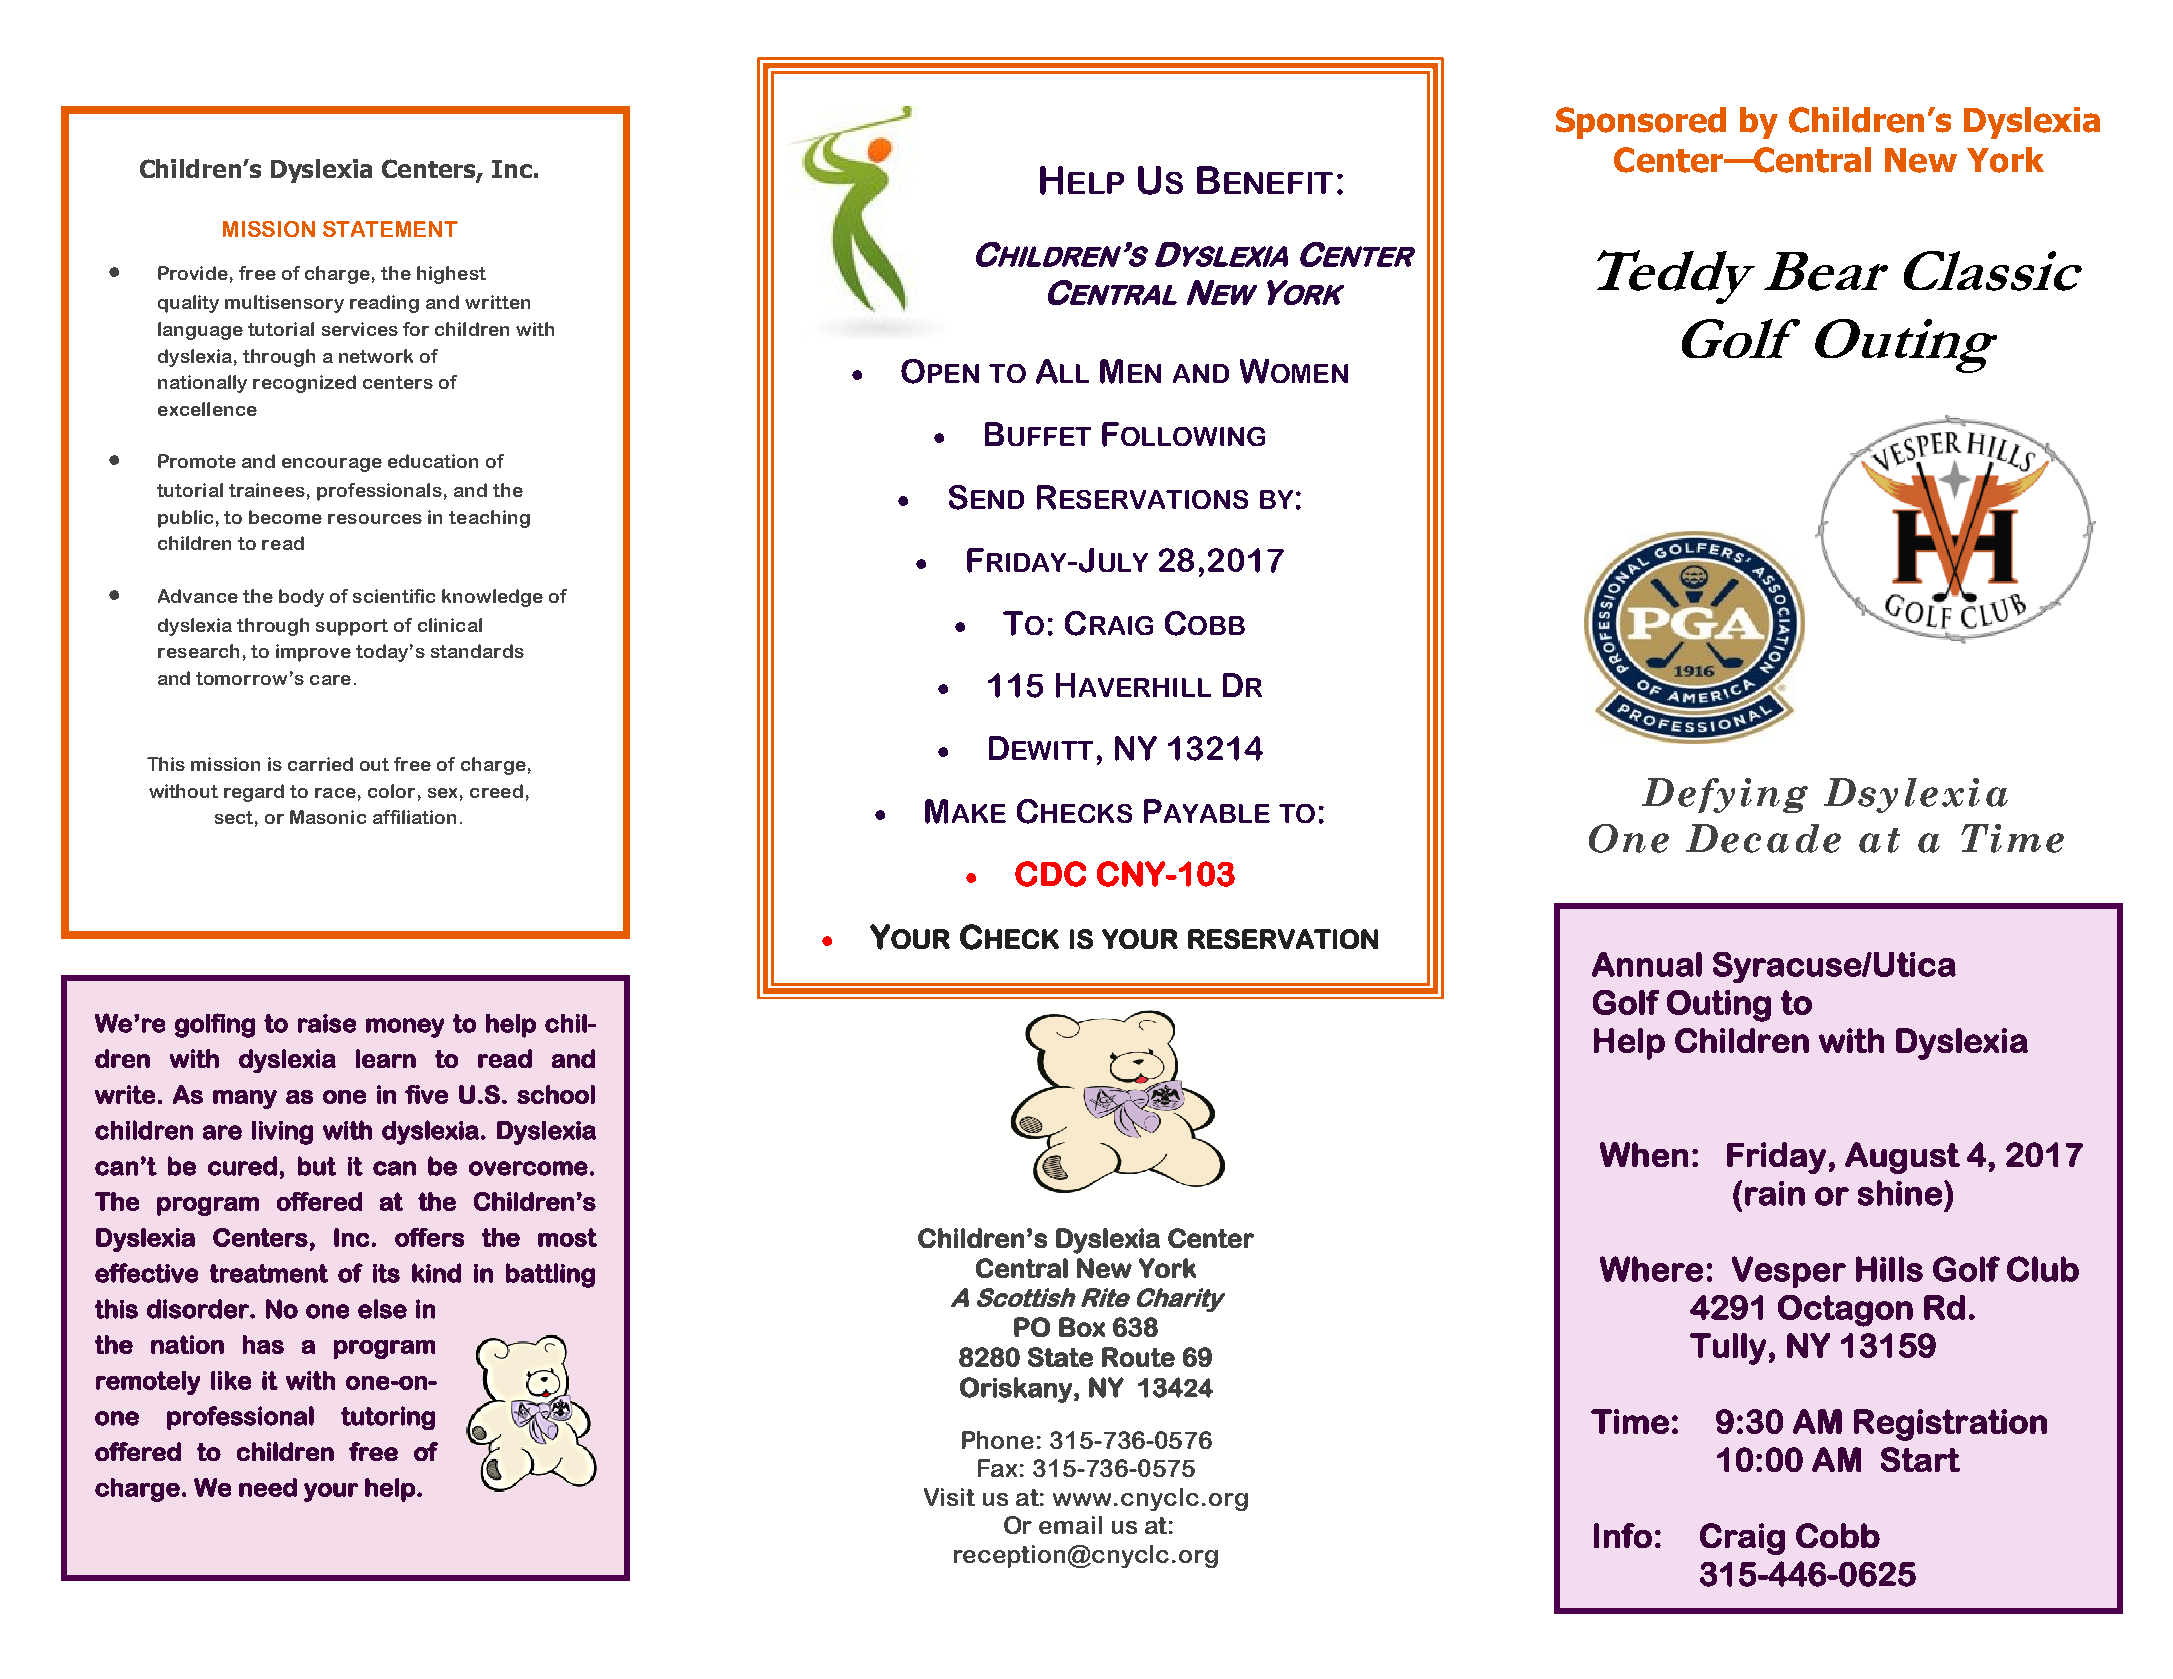  Describe the element at coordinates (451, 275) in the screenshot. I see `highest` at that location.
